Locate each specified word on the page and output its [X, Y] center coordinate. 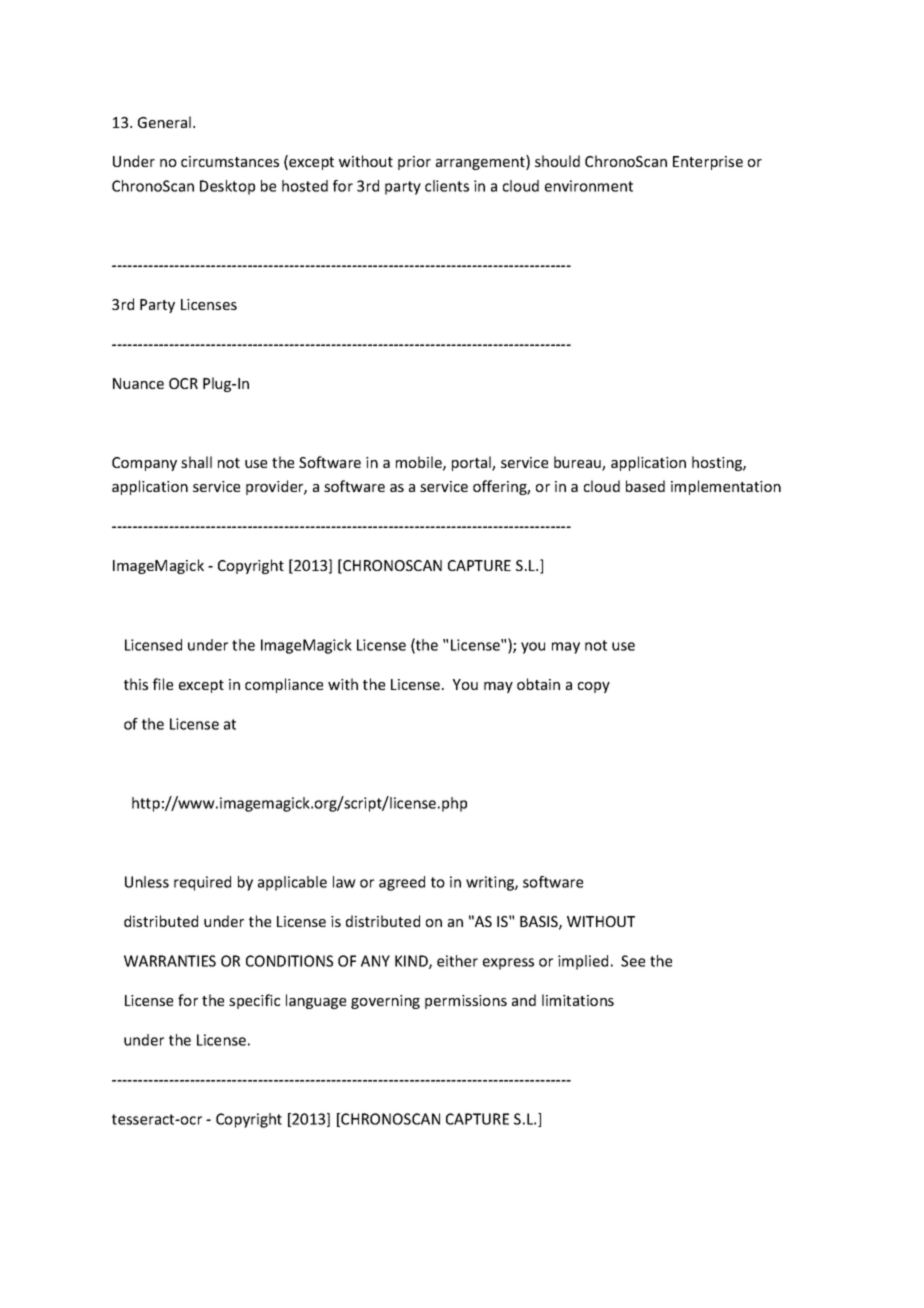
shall [196, 462]
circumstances [230, 161]
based [645, 486]
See [633, 961]
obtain [538, 684]
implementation [726, 487]
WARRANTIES [170, 961]
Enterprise [708, 163]
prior [414, 163]
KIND [412, 962]
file [163, 684]
